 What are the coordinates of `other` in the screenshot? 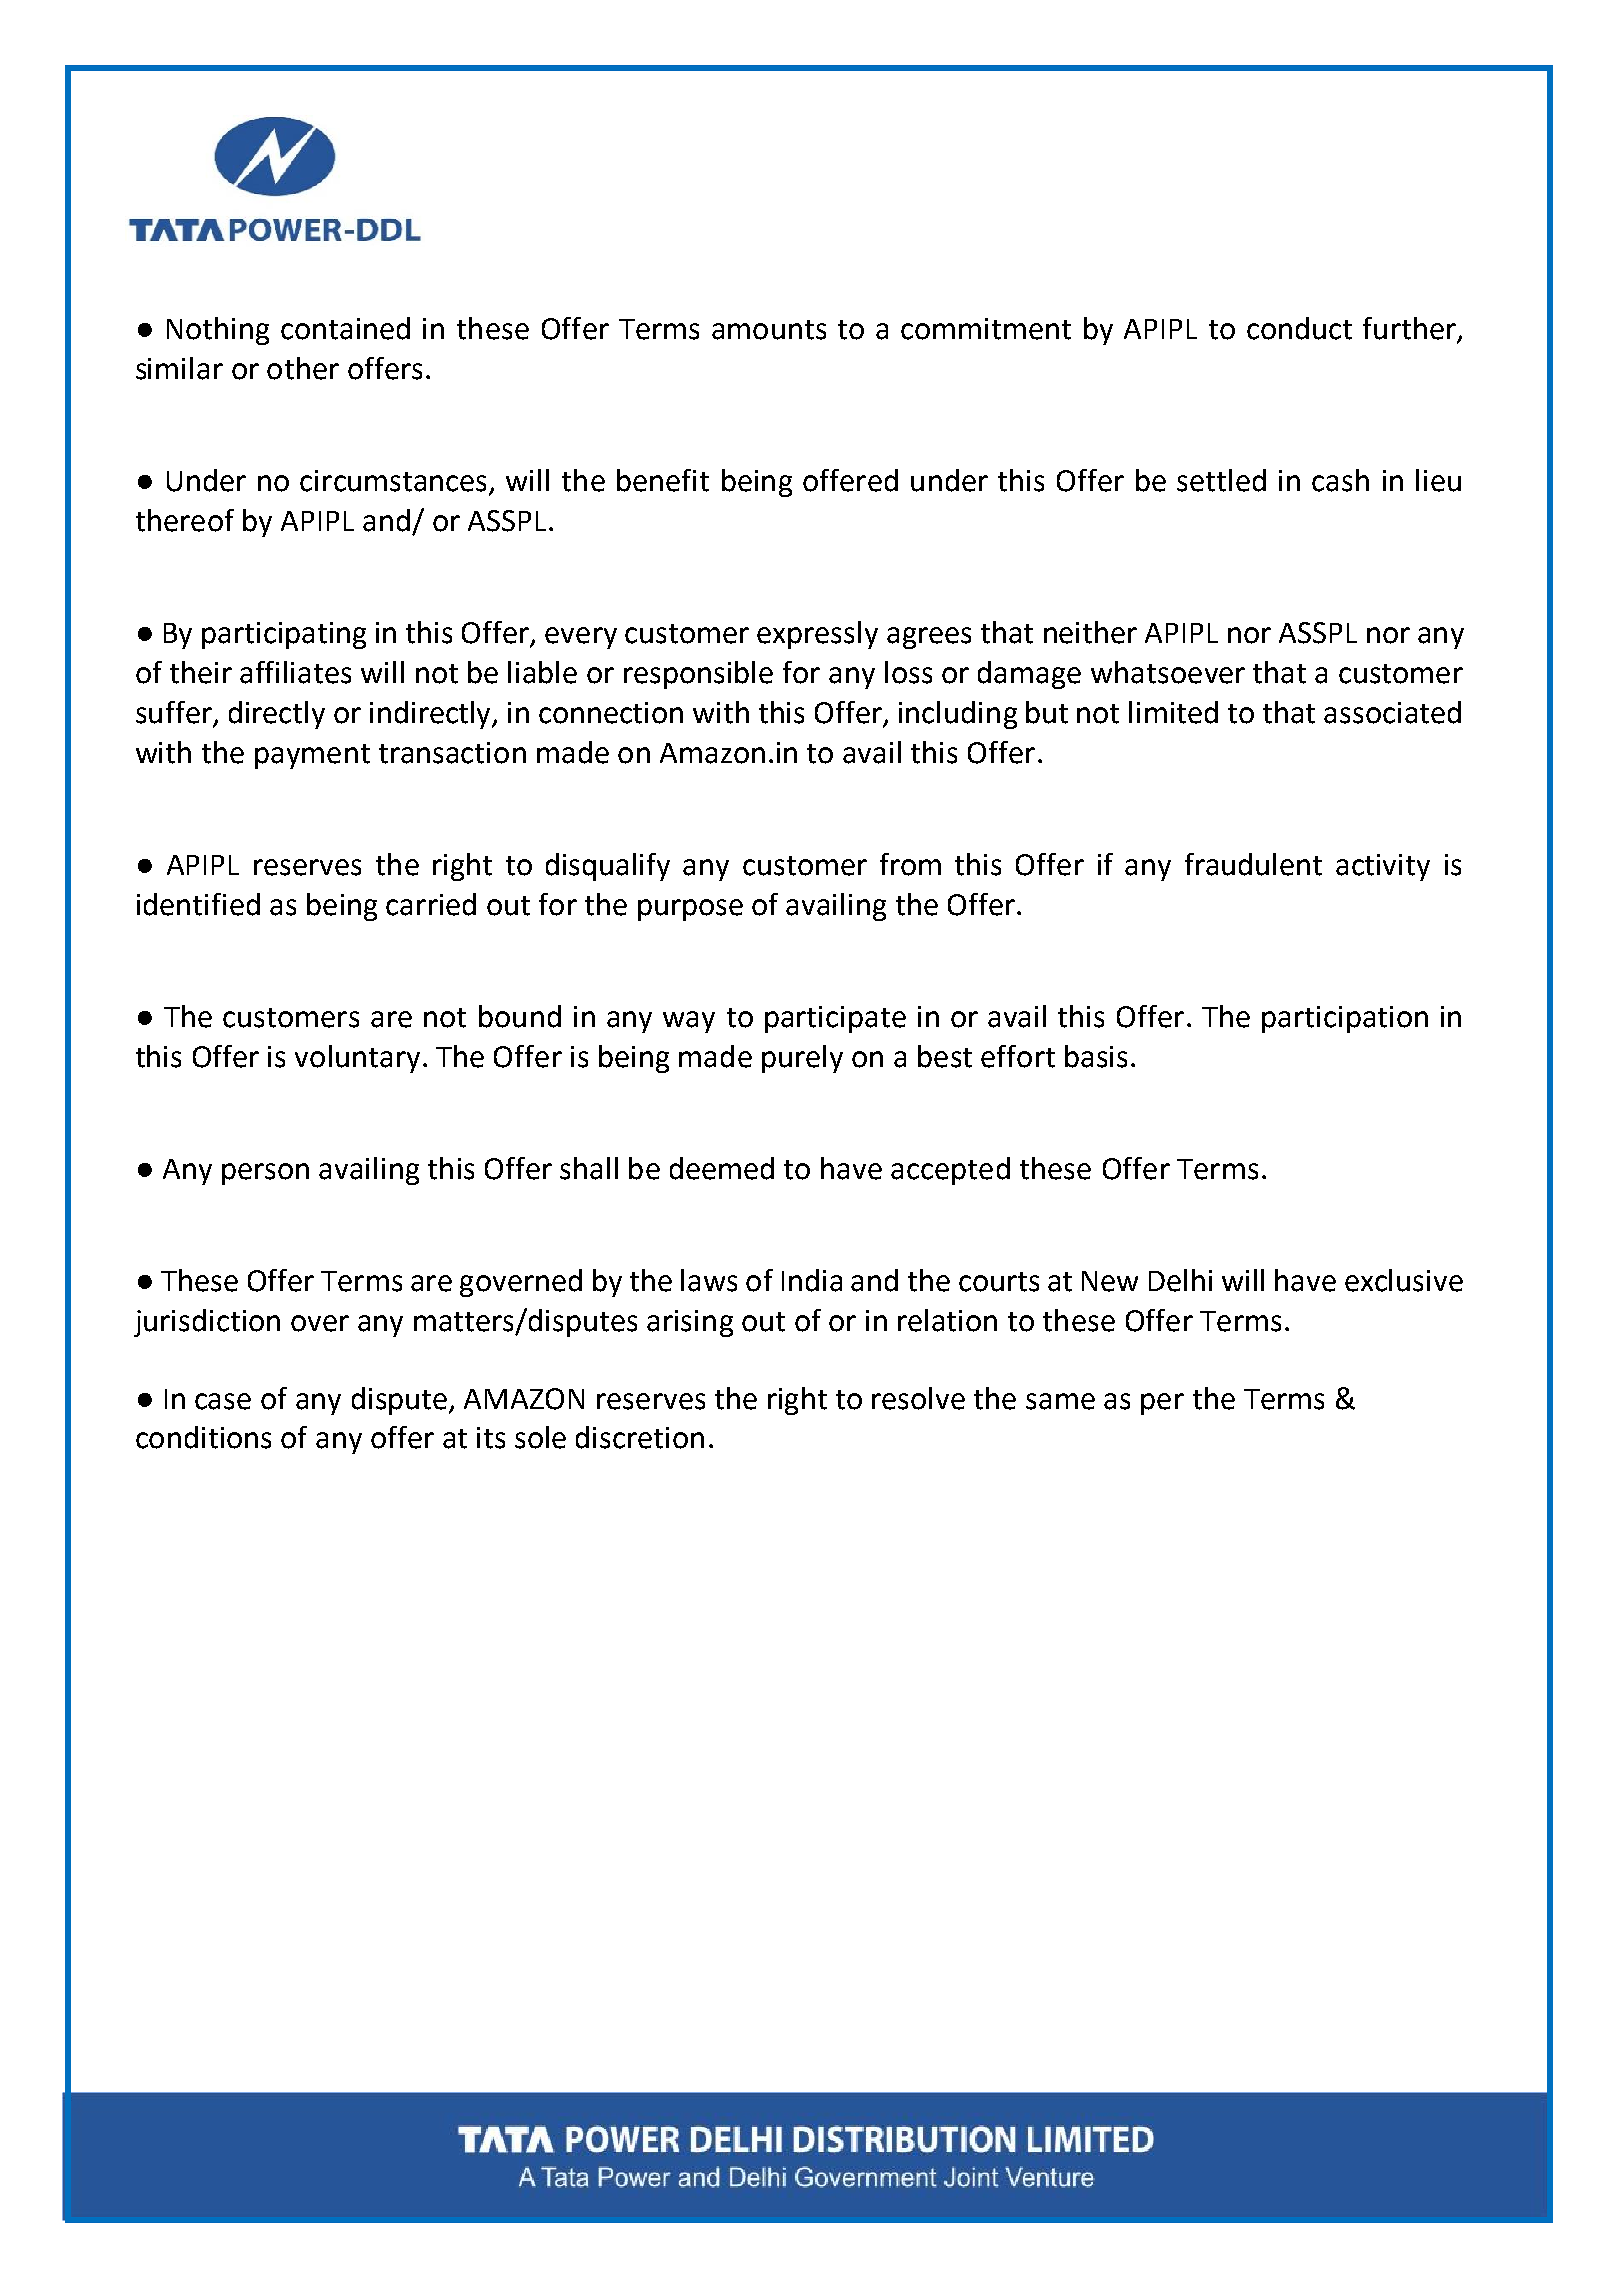 It's located at (303, 368).
